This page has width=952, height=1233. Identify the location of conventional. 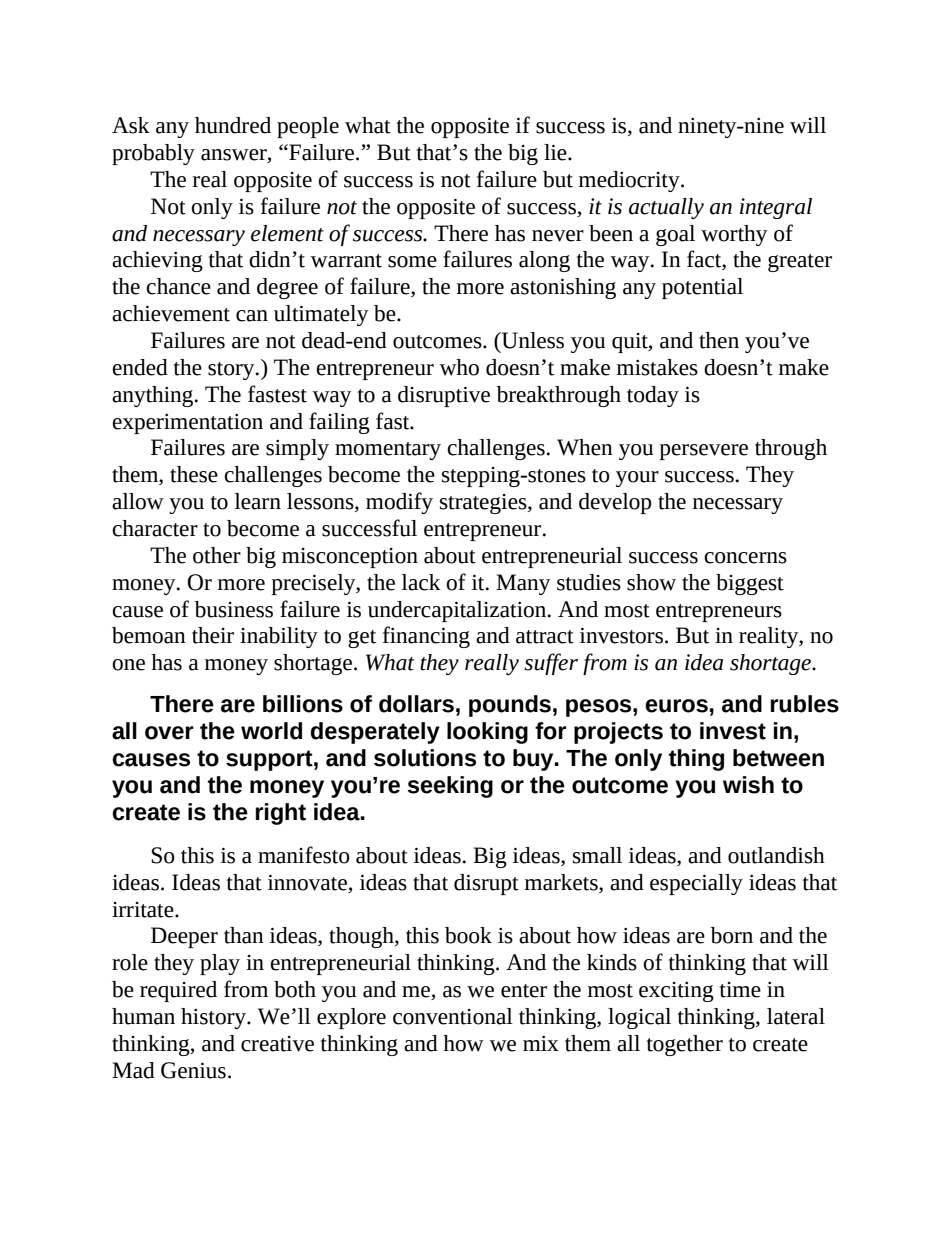
(453, 1016).
